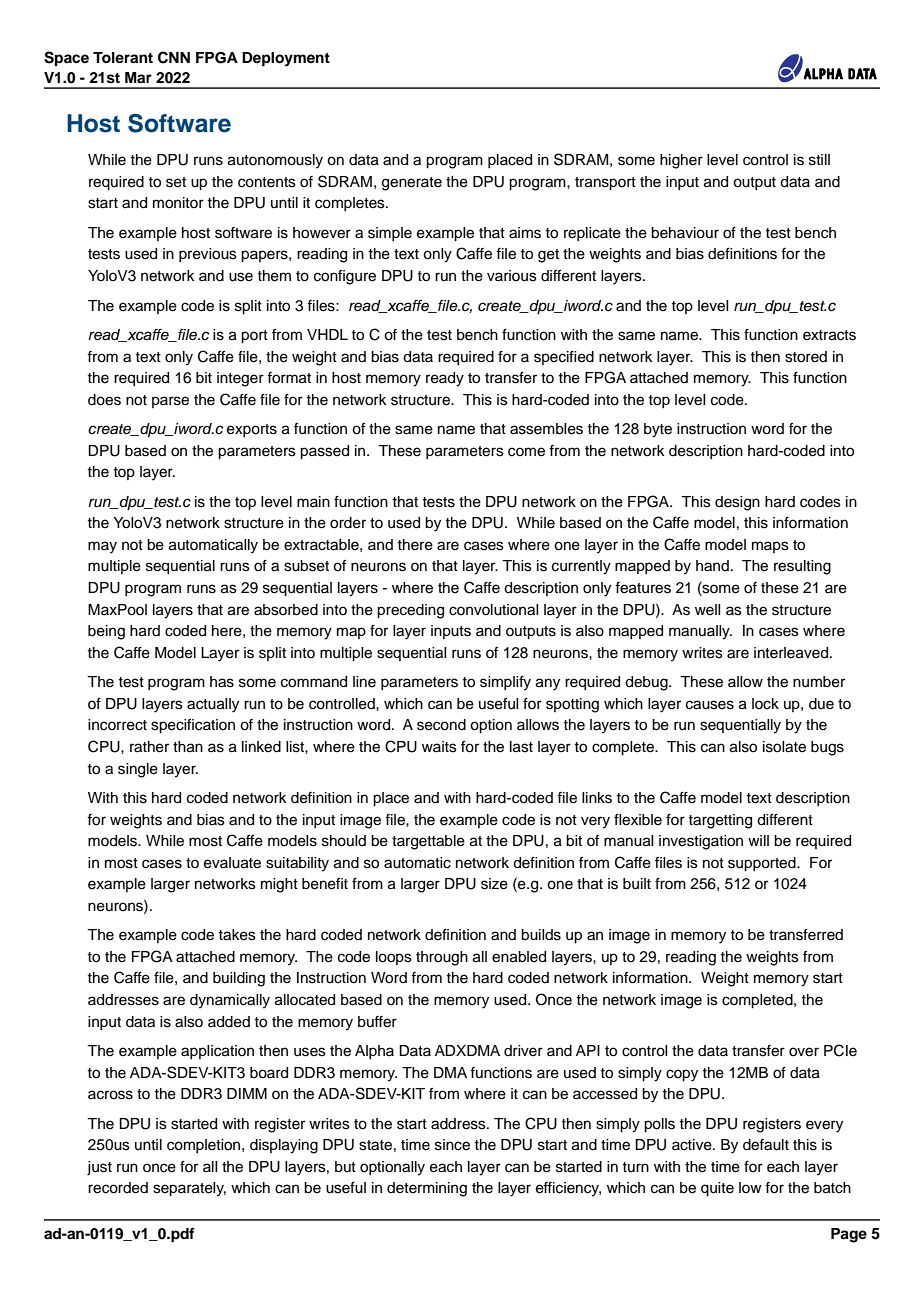  Describe the element at coordinates (138, 770) in the screenshot. I see `single` at that location.
